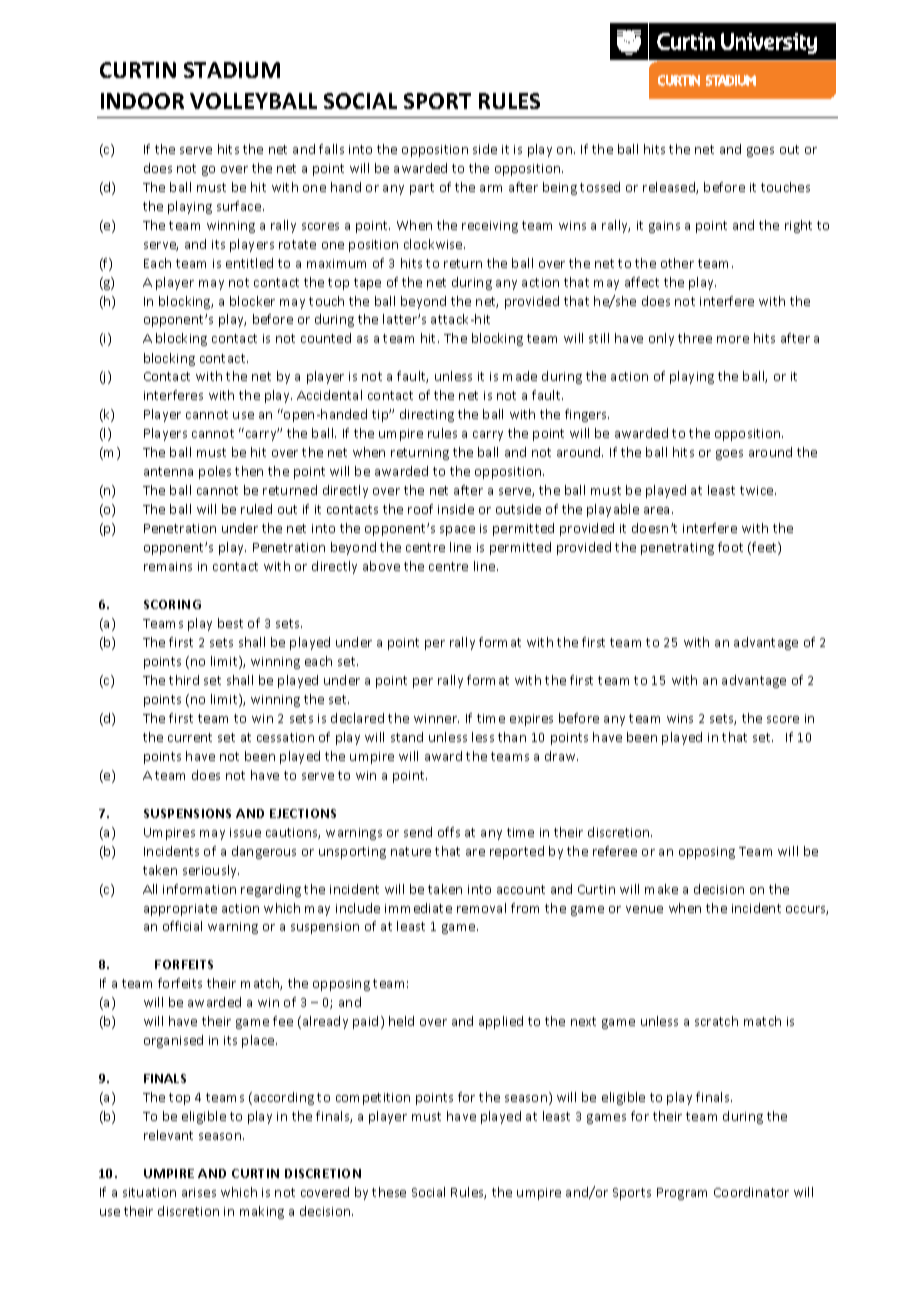  Describe the element at coordinates (664, 227) in the document. I see `gains` at that location.
